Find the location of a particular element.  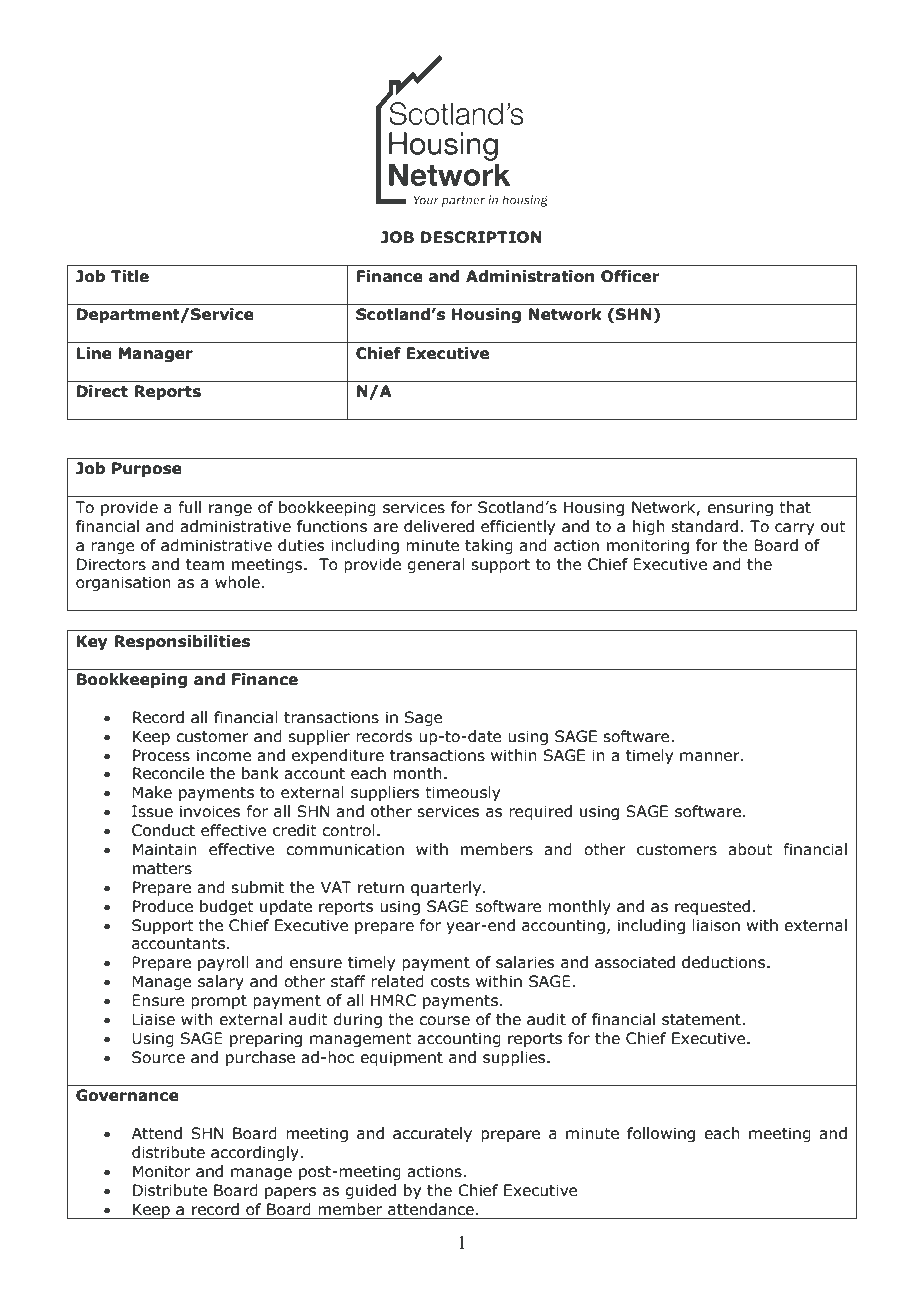

accurately is located at coordinates (432, 1134).
